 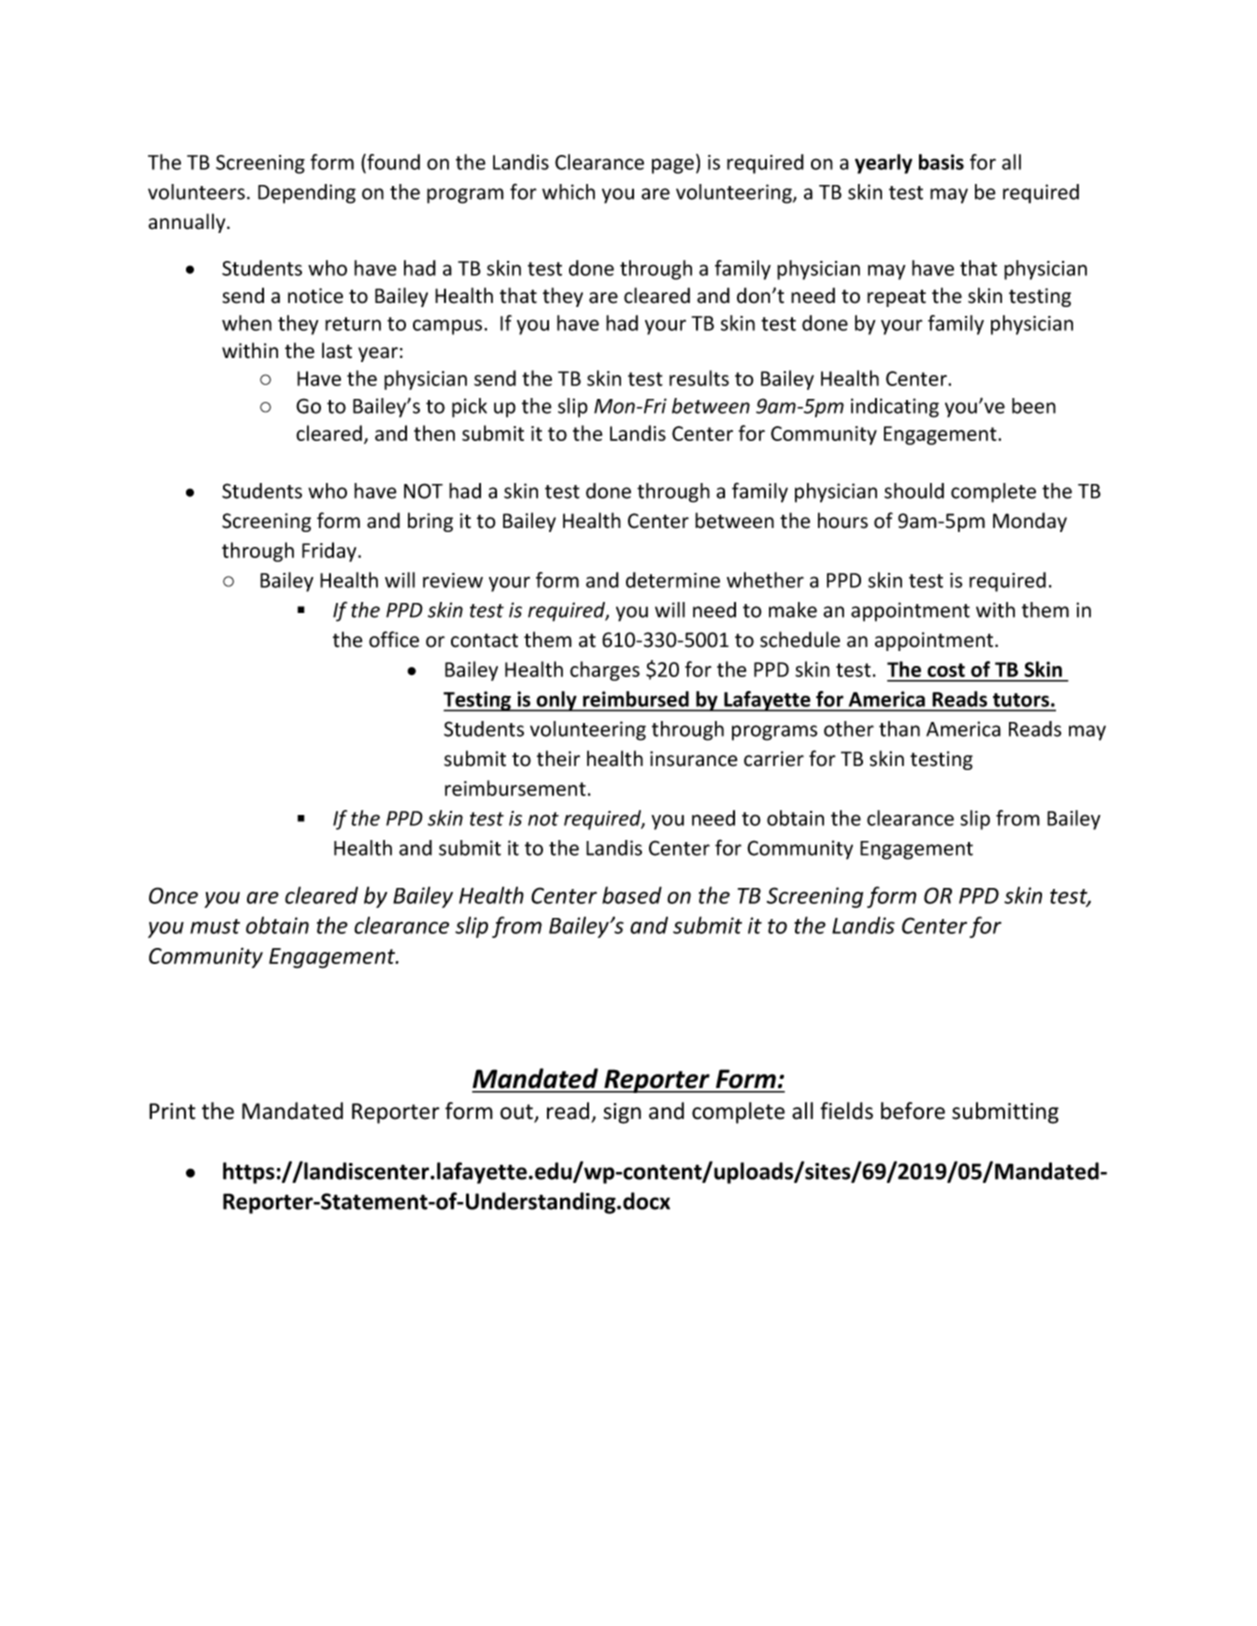 I want to click on basis, so click(x=941, y=162).
